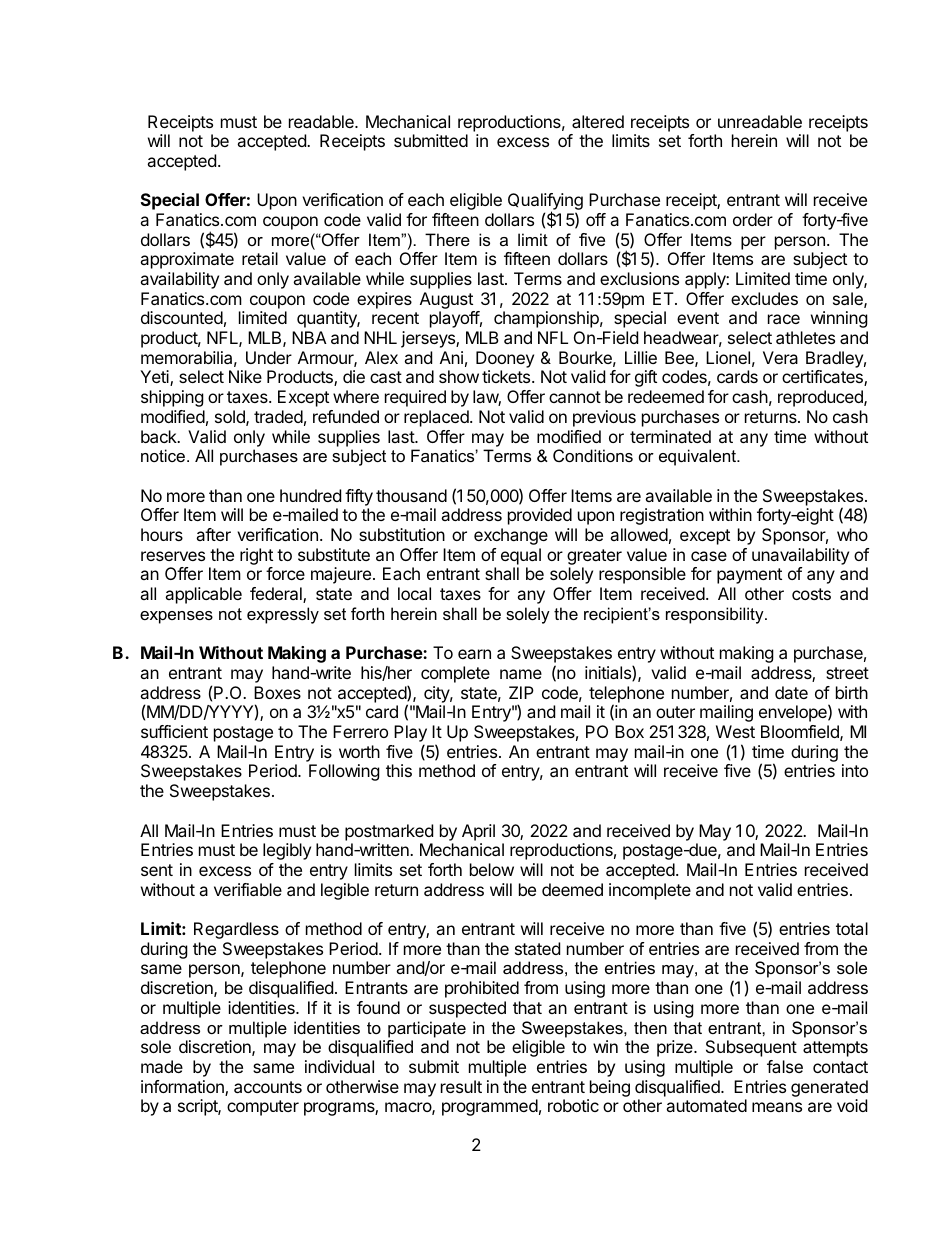 The height and width of the screenshot is (1233, 952). Describe the element at coordinates (780, 357) in the screenshot. I see `Vera` at that location.
